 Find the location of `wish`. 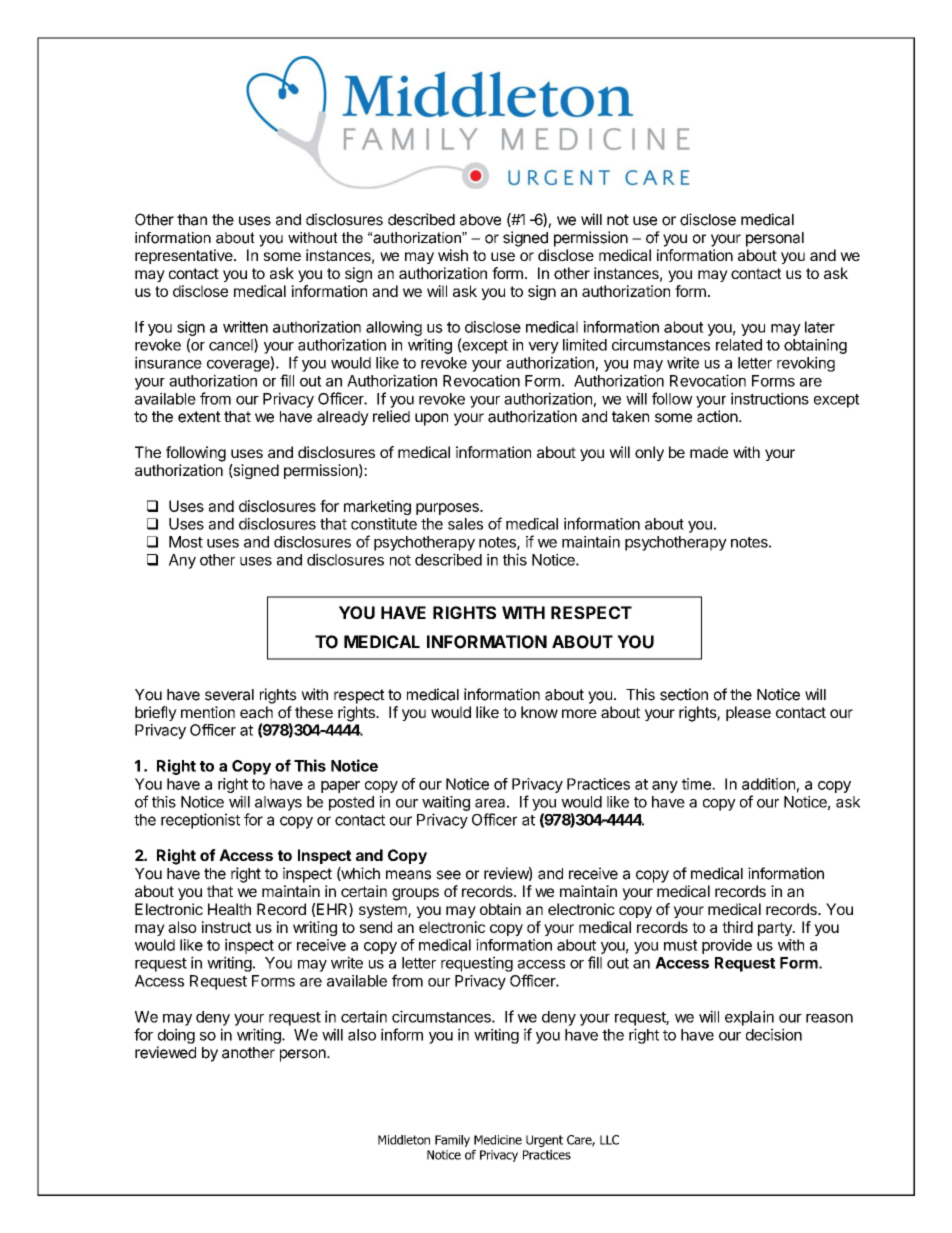

wish is located at coordinates (453, 255).
